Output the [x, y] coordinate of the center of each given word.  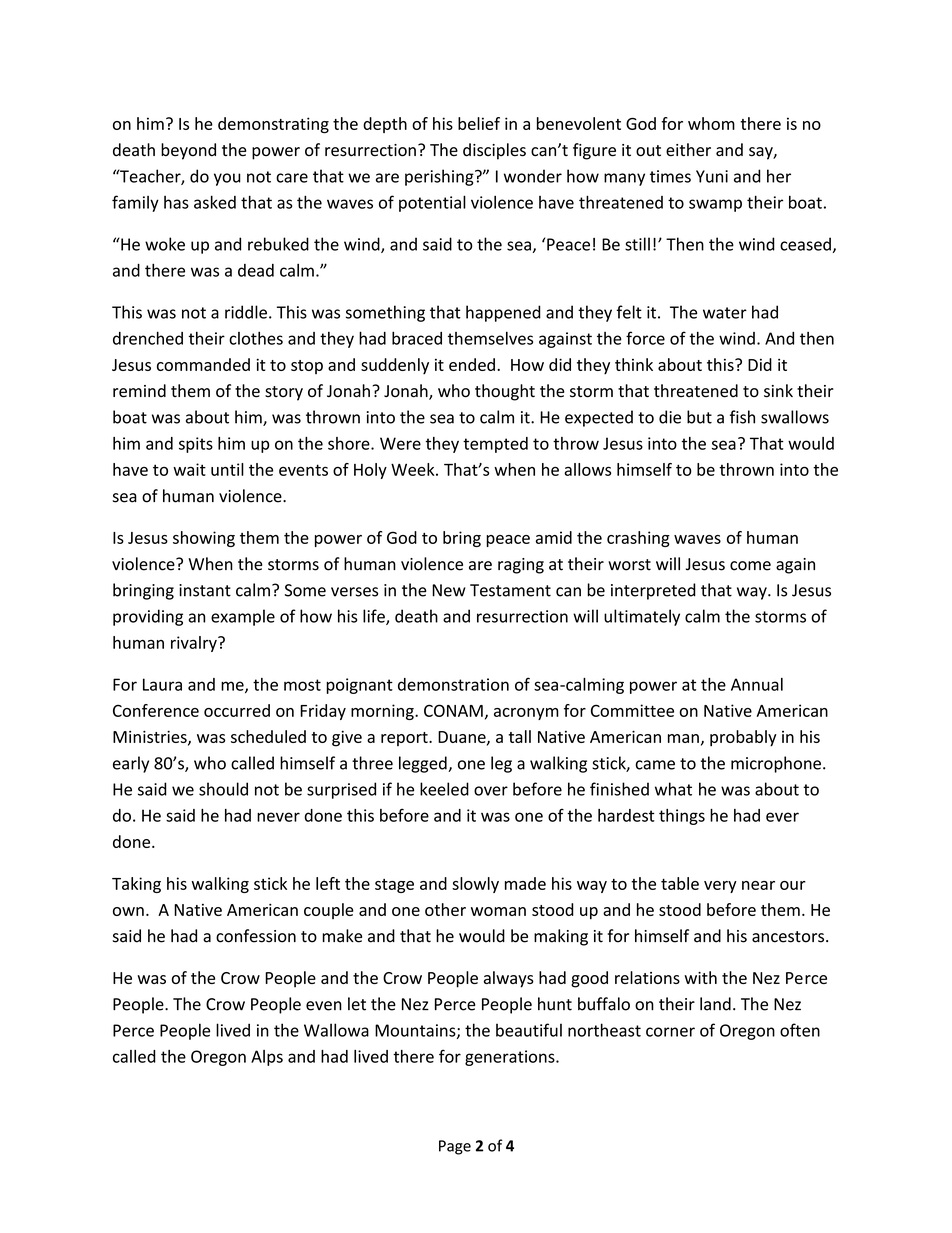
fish [742, 417]
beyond [188, 151]
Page [455, 1147]
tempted [495, 445]
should [223, 789]
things [682, 817]
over [491, 791]
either [688, 150]
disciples [494, 151]
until [227, 469]
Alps [267, 1058]
